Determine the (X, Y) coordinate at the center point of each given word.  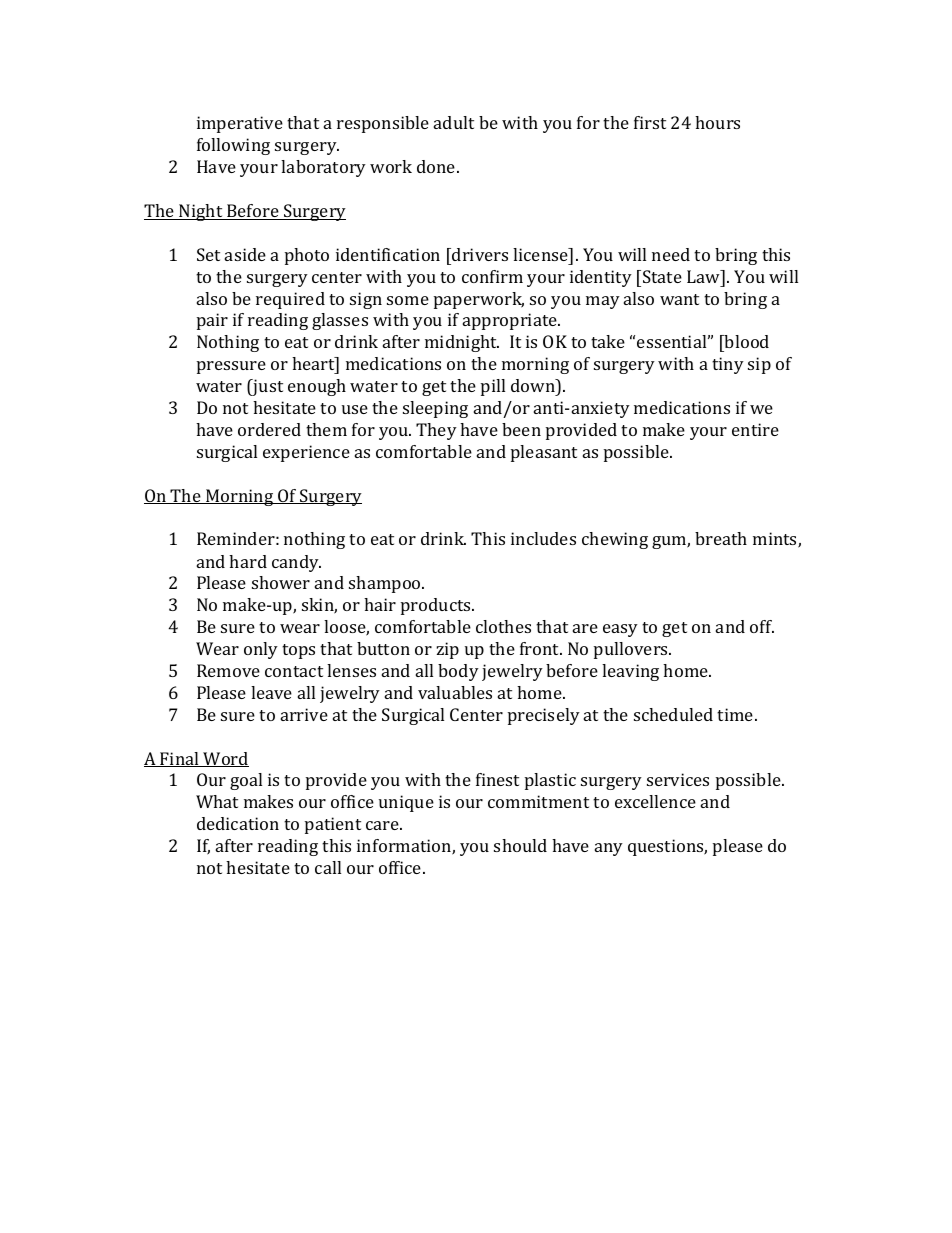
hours (717, 122)
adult (454, 122)
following (233, 146)
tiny (728, 365)
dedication (238, 823)
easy (620, 630)
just (267, 387)
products (437, 606)
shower (281, 582)
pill (493, 387)
